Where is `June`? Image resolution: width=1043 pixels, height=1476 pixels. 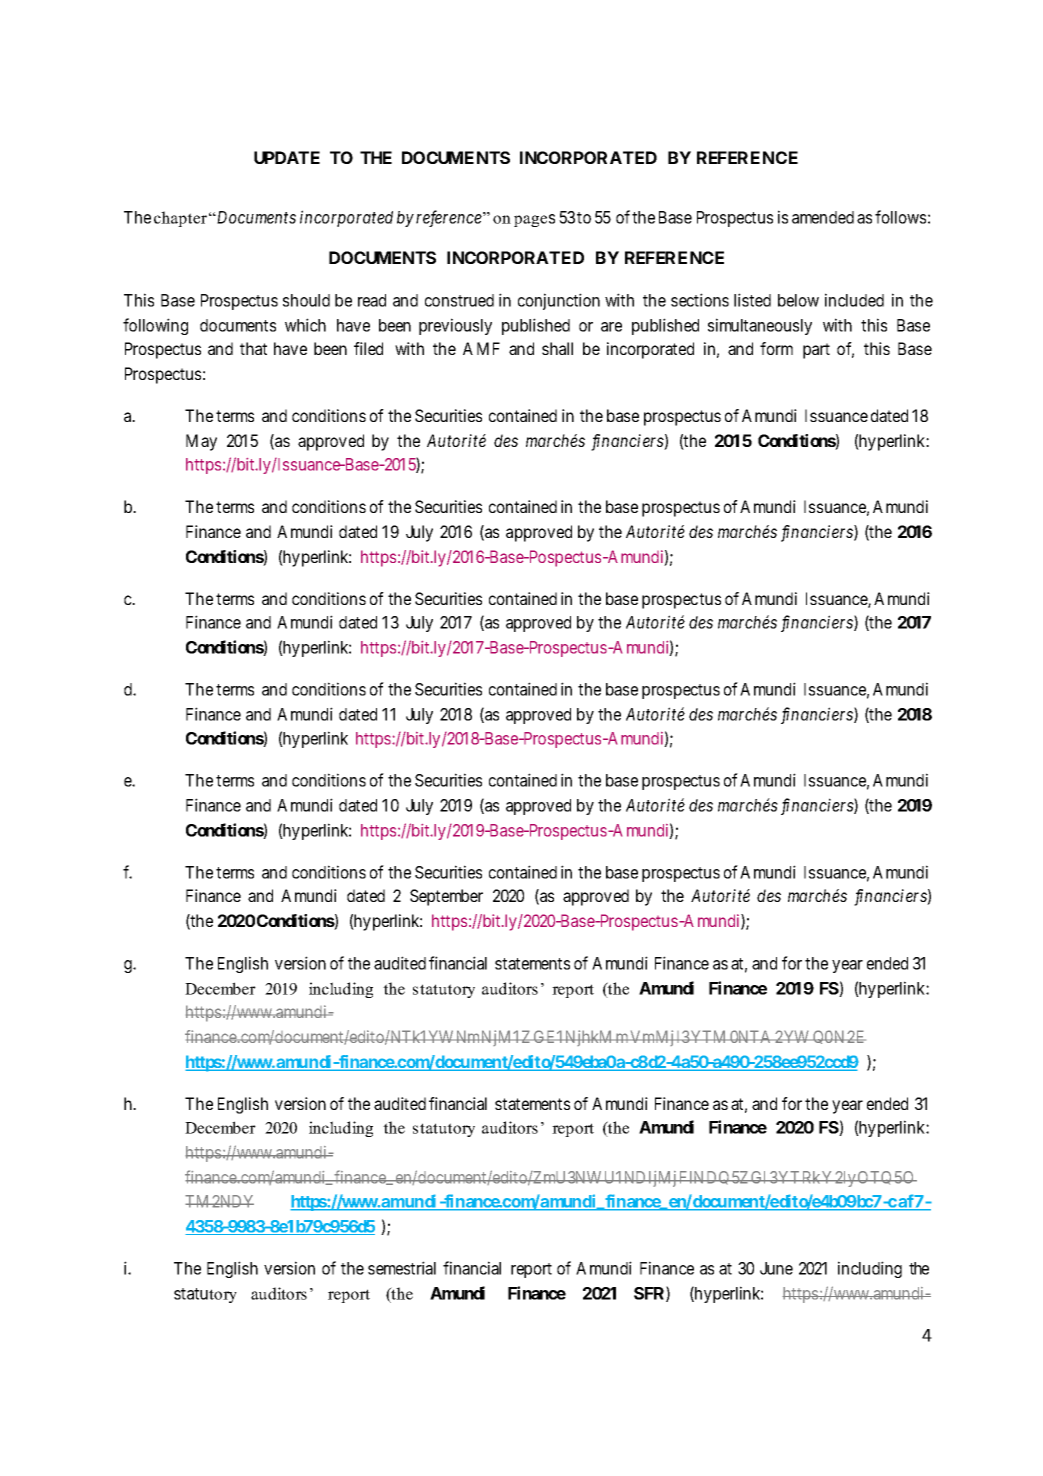
June is located at coordinates (776, 1268).
